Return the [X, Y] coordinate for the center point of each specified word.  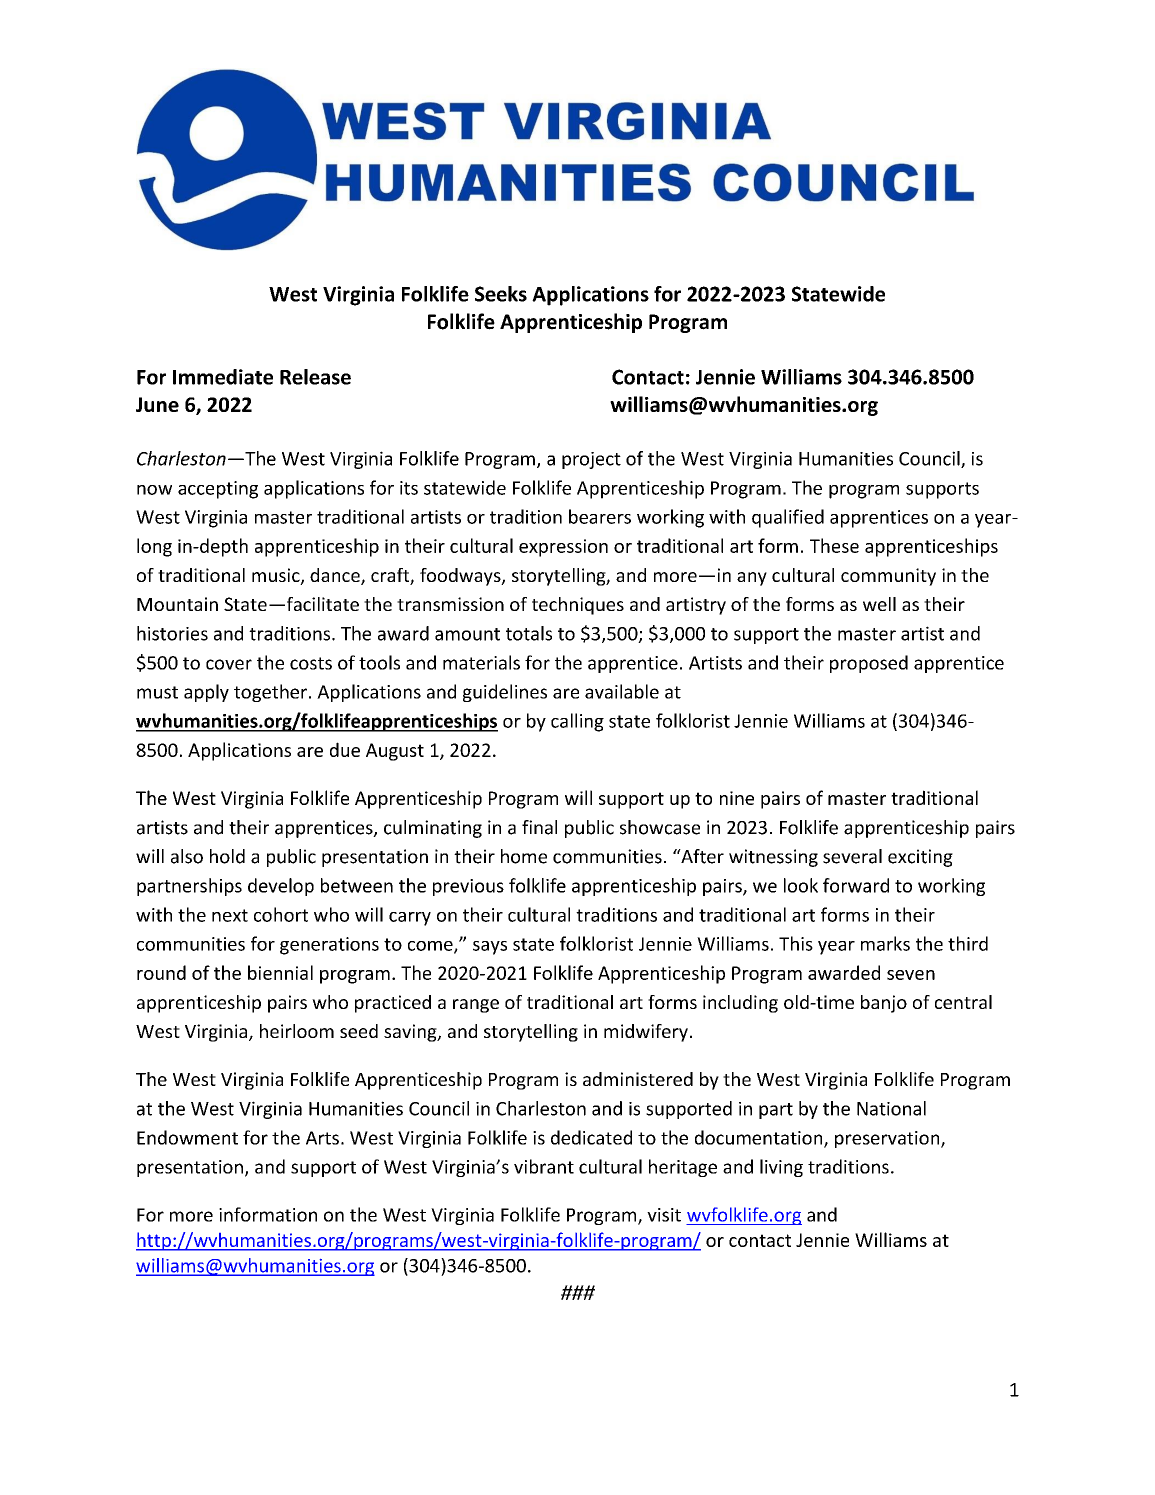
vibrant [544, 1166]
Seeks [501, 294]
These [834, 545]
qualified [788, 518]
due [345, 749]
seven [911, 975]
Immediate [223, 377]
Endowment [187, 1137]
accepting [218, 490]
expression [563, 548]
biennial [280, 972]
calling [577, 722]
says [490, 948]
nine [737, 798]
